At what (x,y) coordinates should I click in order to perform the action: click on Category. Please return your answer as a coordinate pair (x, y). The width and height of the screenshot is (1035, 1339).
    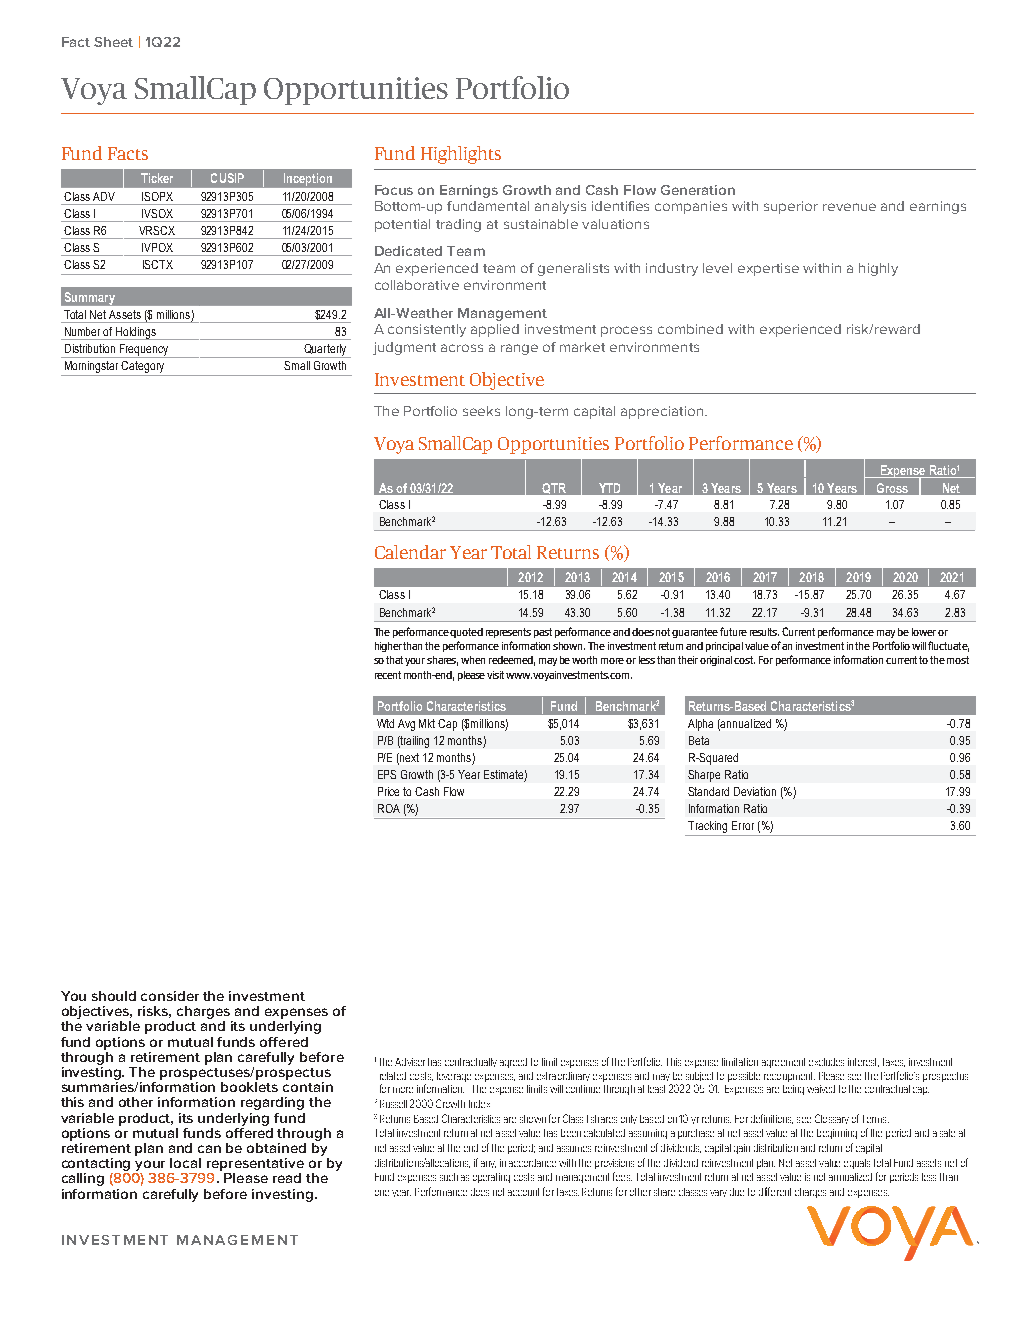
    Looking at the image, I should click on (142, 367).
